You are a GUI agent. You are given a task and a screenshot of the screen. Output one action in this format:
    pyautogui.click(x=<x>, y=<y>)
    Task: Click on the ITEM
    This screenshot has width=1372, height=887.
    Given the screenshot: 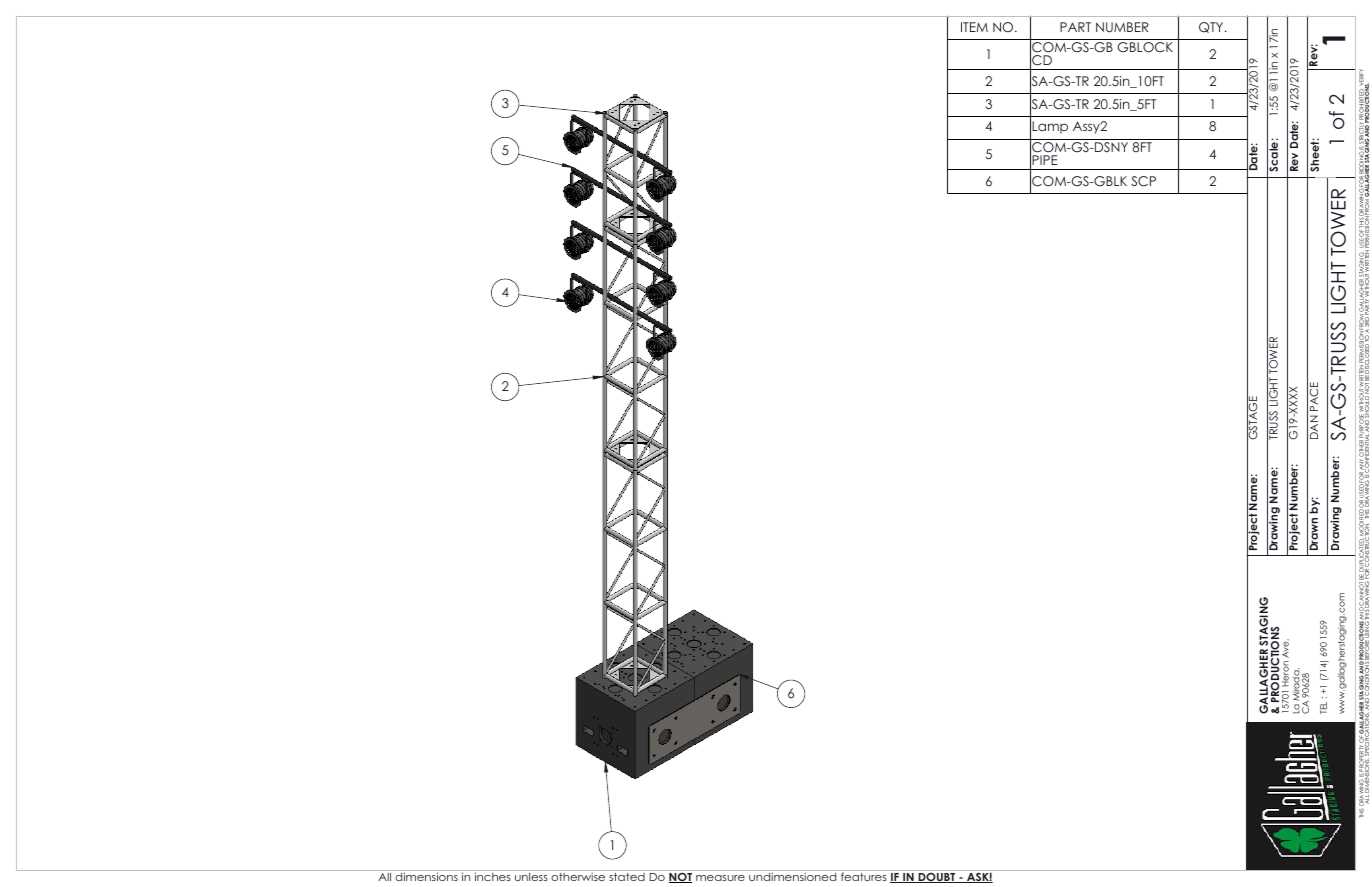 What is the action you would take?
    pyautogui.click(x=974, y=27)
